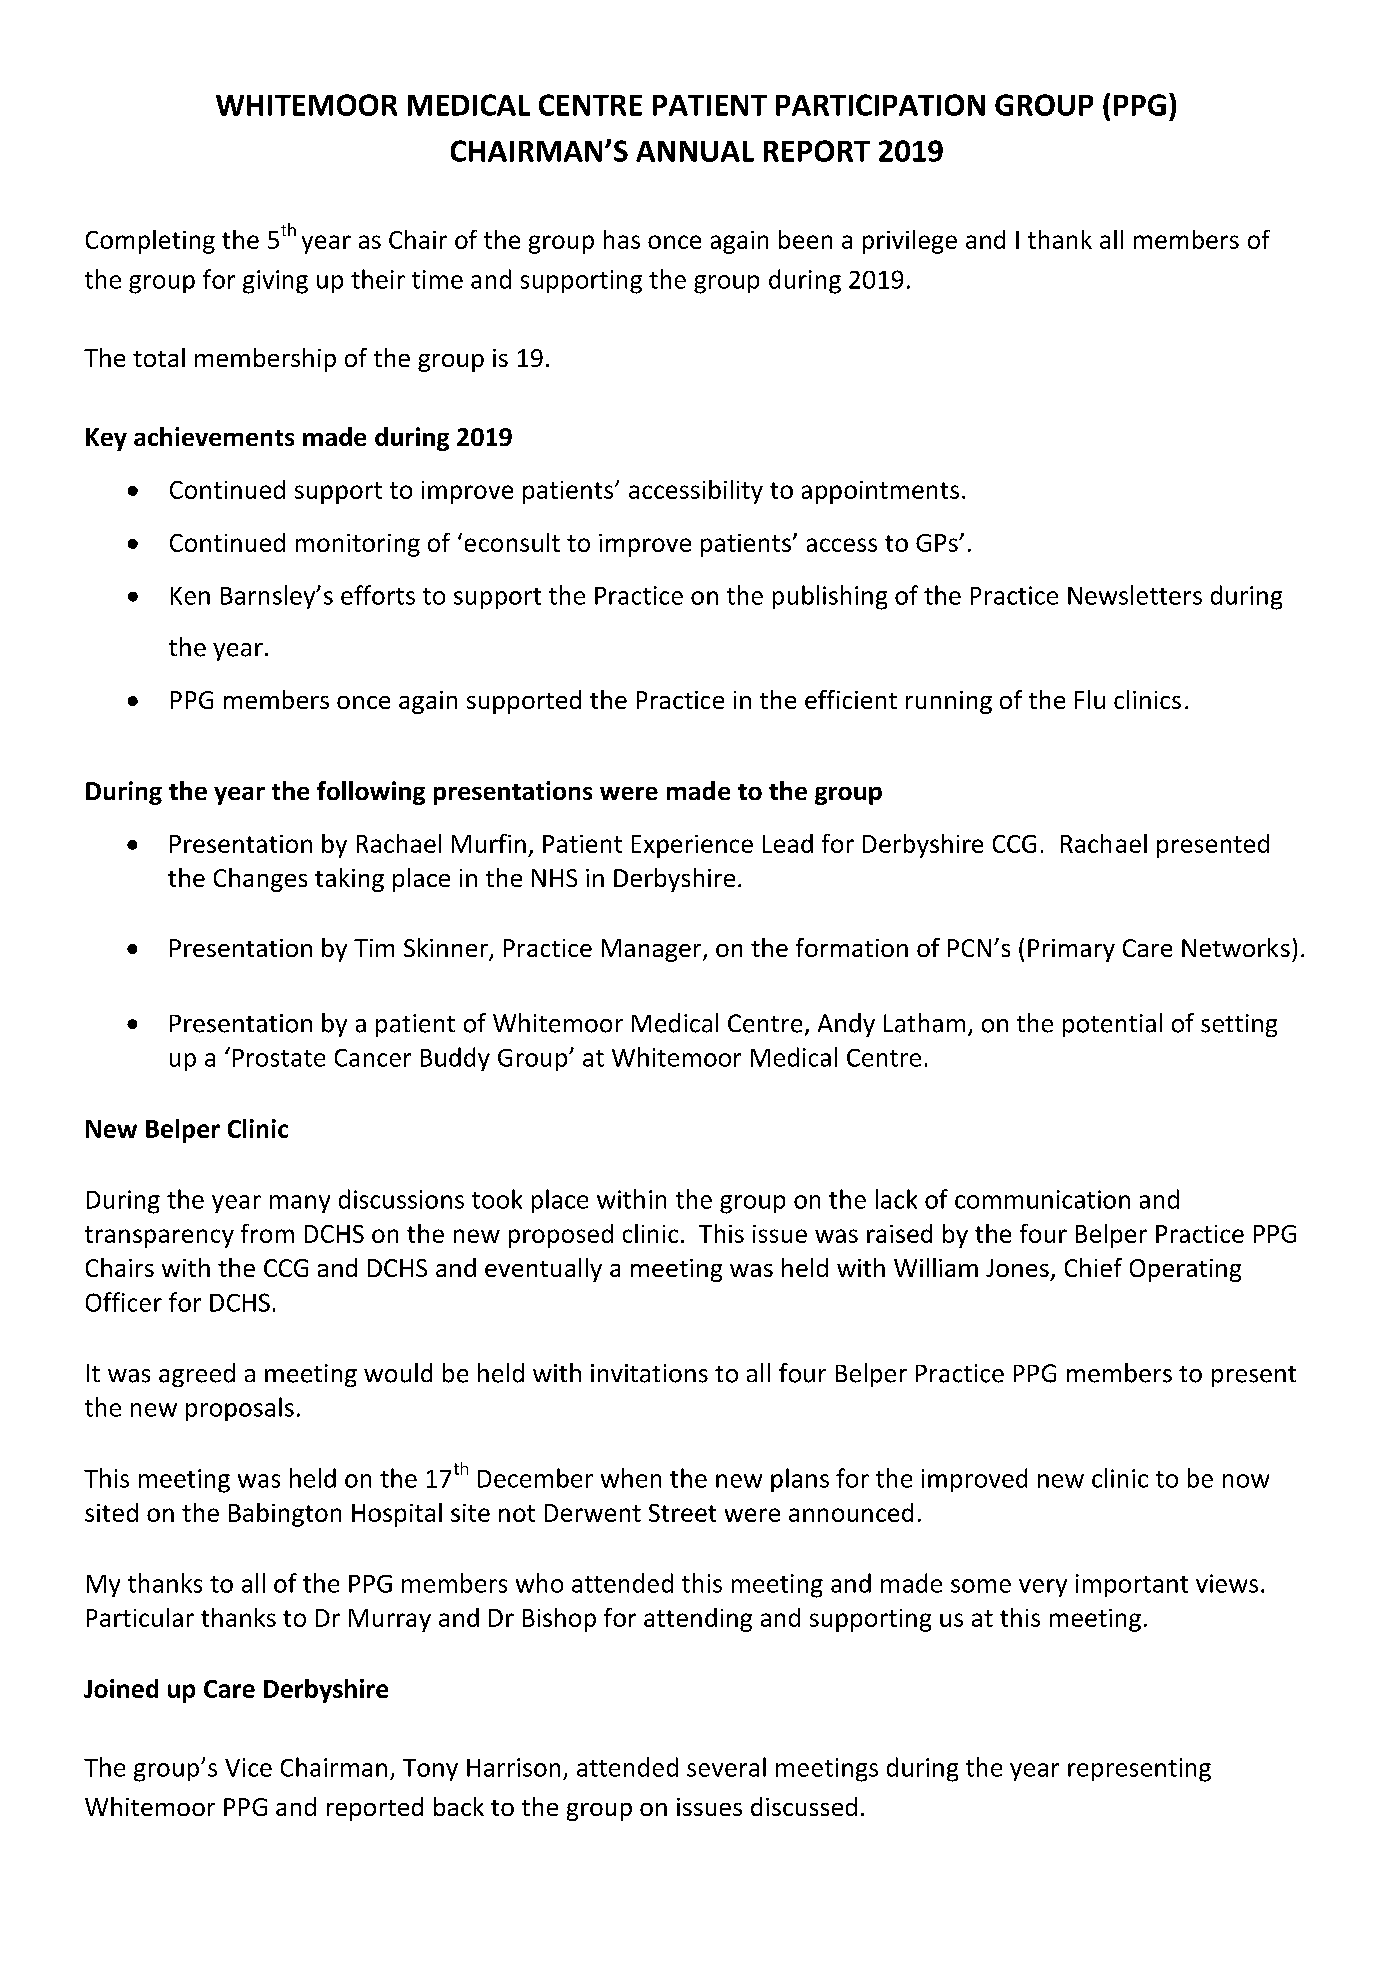 The height and width of the document is (1970, 1393). What do you see at coordinates (1135, 595) in the document?
I see `Newsletters` at bounding box center [1135, 595].
